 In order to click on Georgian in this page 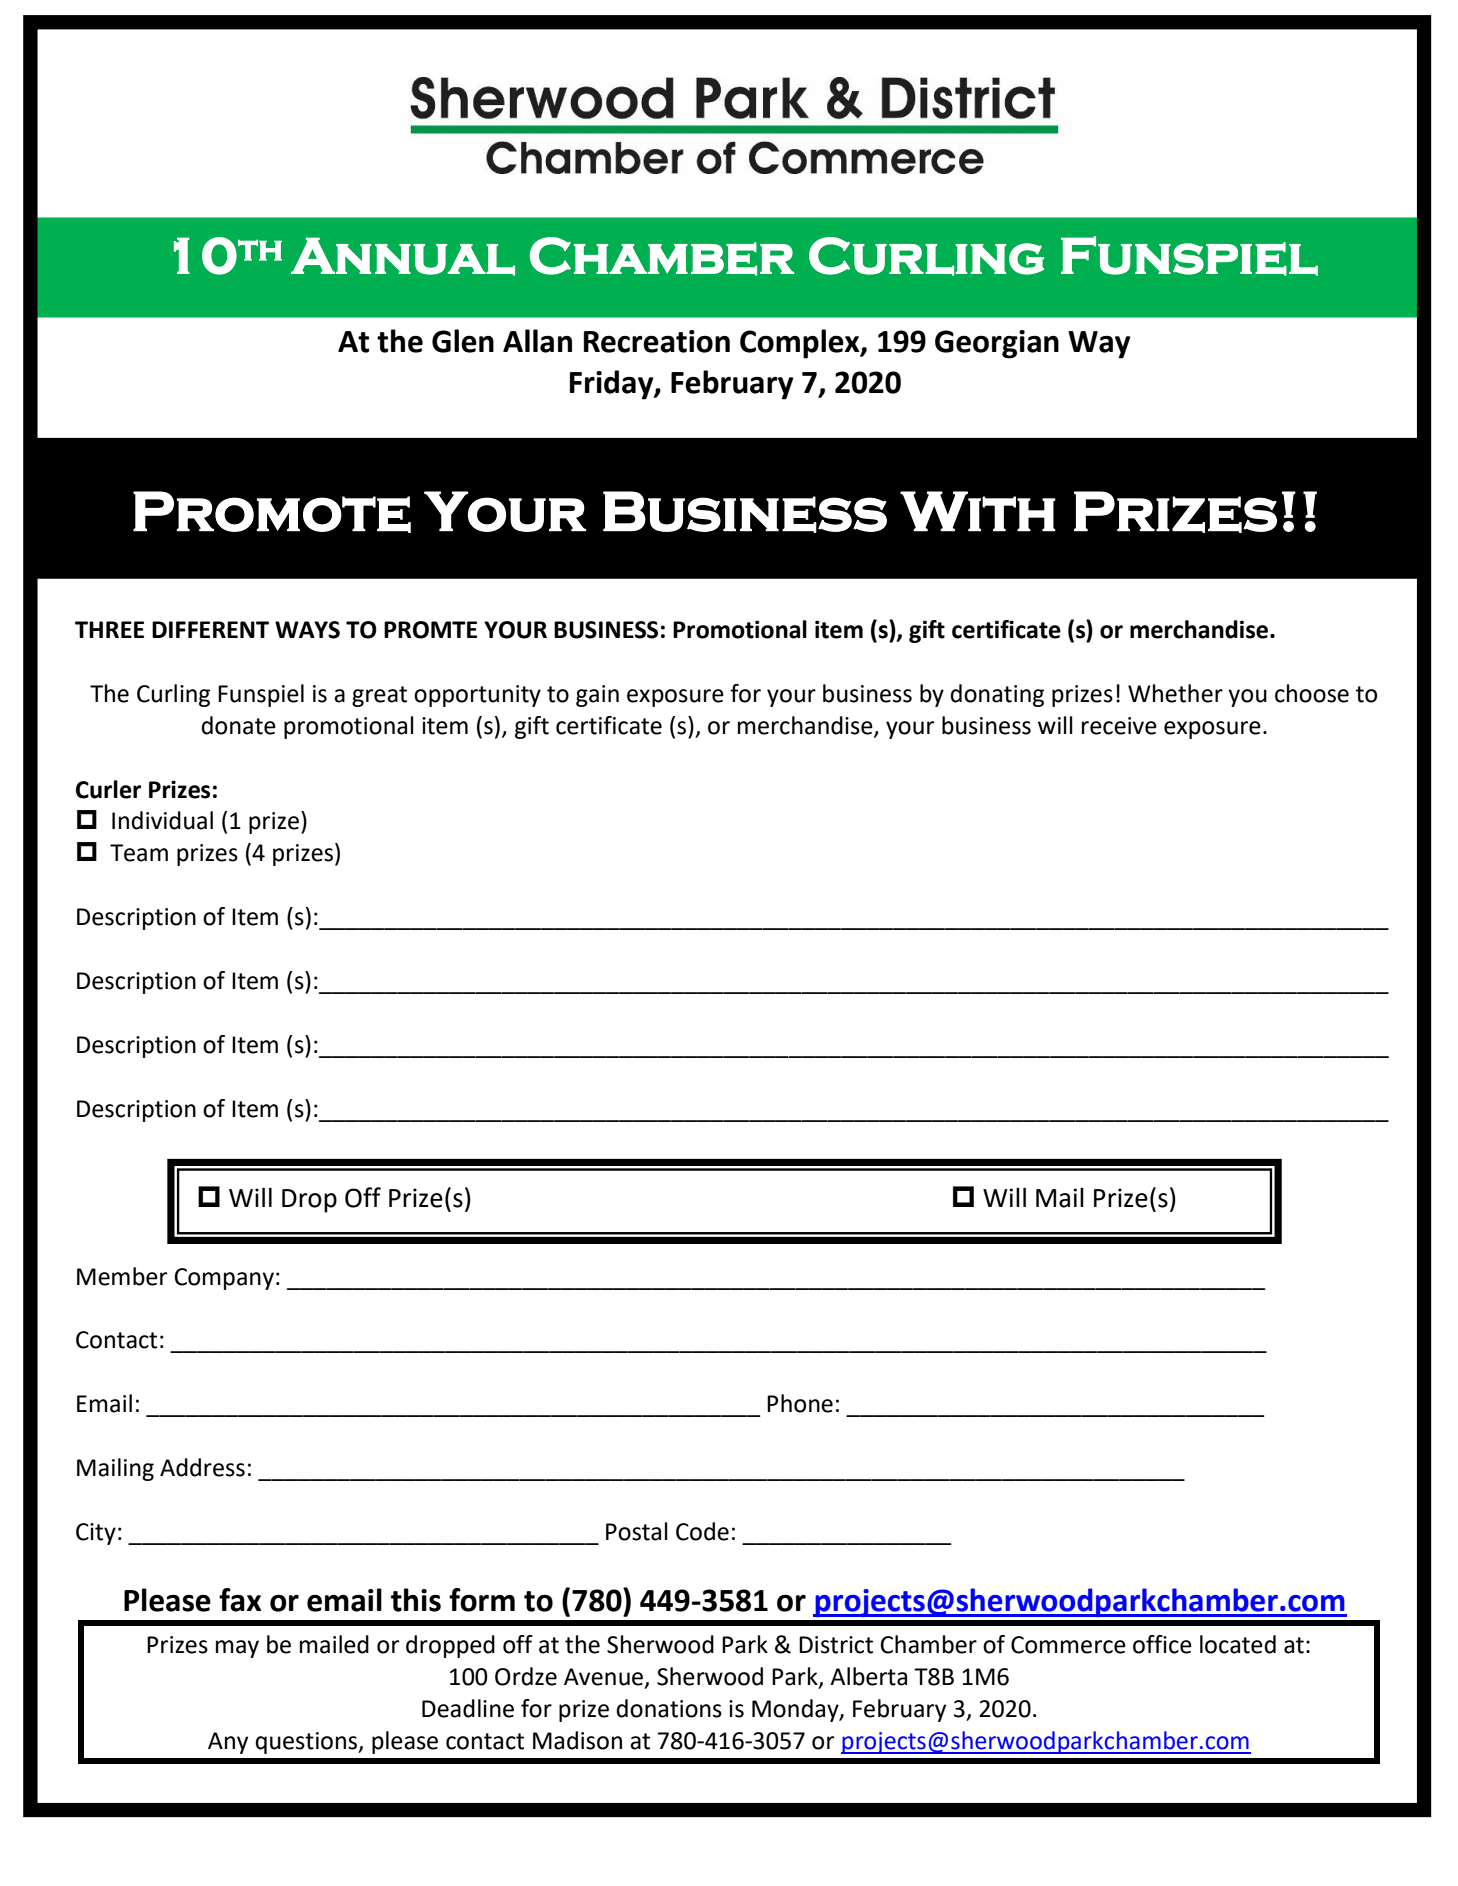, I will do `click(997, 344)`.
